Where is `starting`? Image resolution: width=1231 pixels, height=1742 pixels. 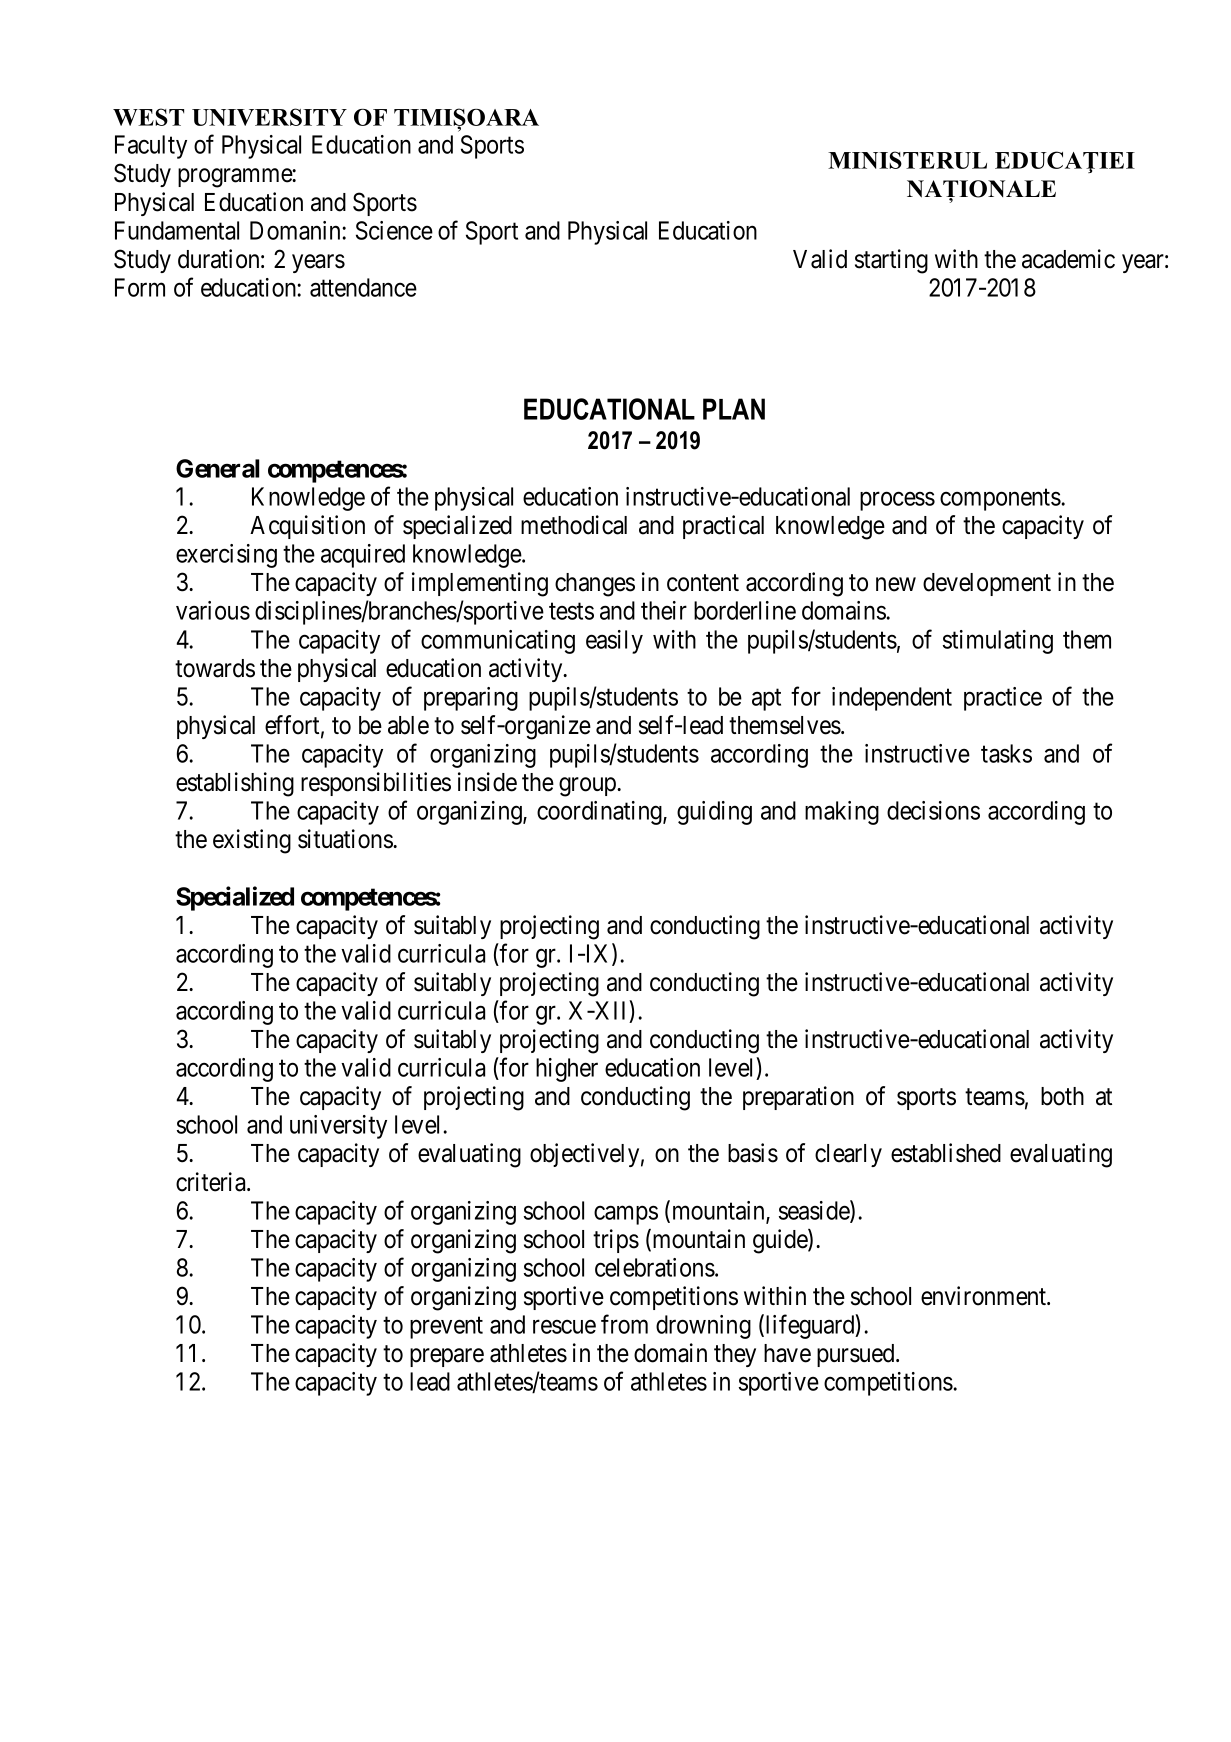 starting is located at coordinates (891, 261).
